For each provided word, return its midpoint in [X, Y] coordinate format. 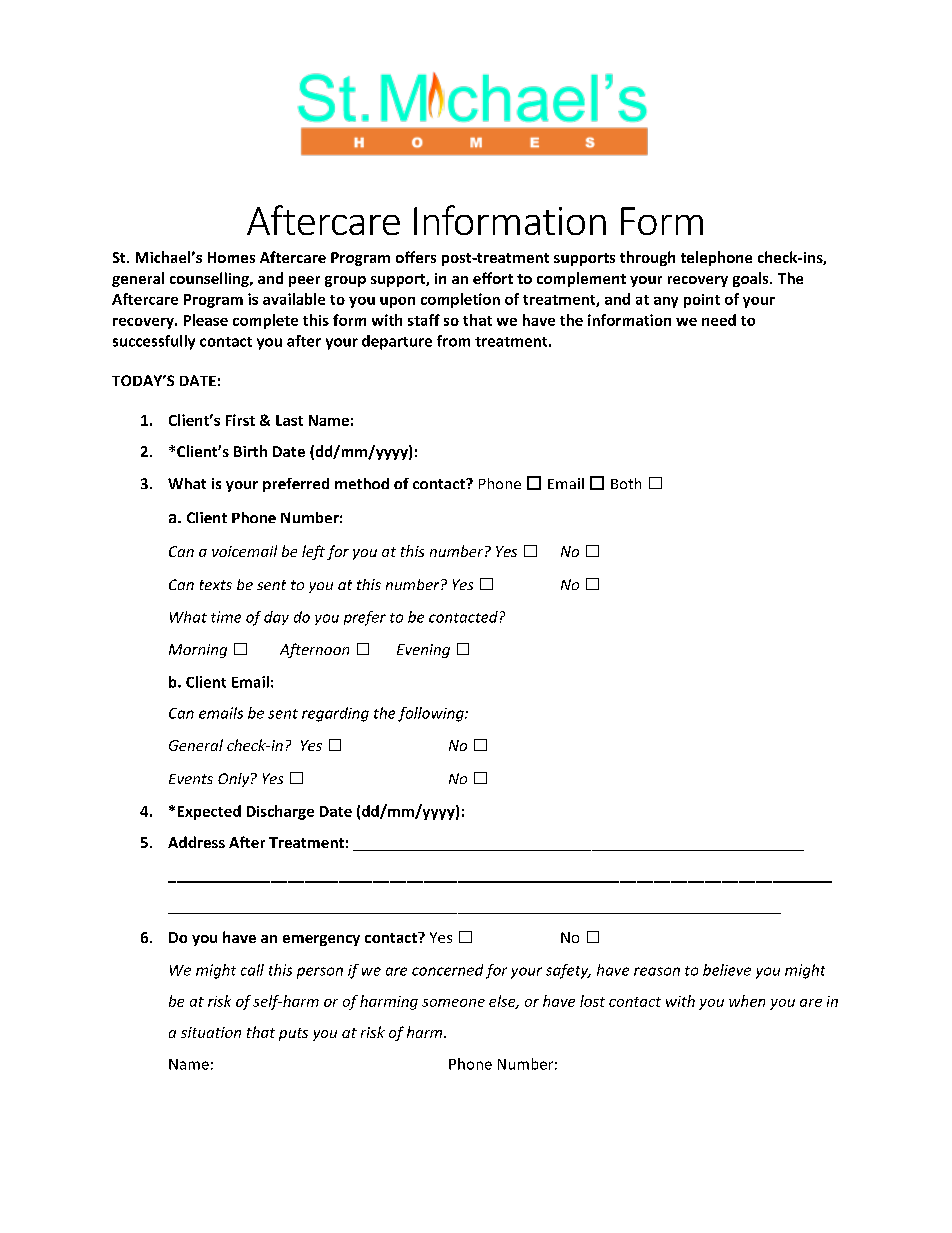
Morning [198, 651]
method [362, 483]
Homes [231, 257]
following [432, 714]
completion [460, 300]
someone [453, 1003]
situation [211, 1032]
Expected [209, 812]
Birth [250, 451]
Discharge [280, 812]
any [666, 302]
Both [626, 483]
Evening [423, 651]
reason [657, 971]
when [747, 1001]
